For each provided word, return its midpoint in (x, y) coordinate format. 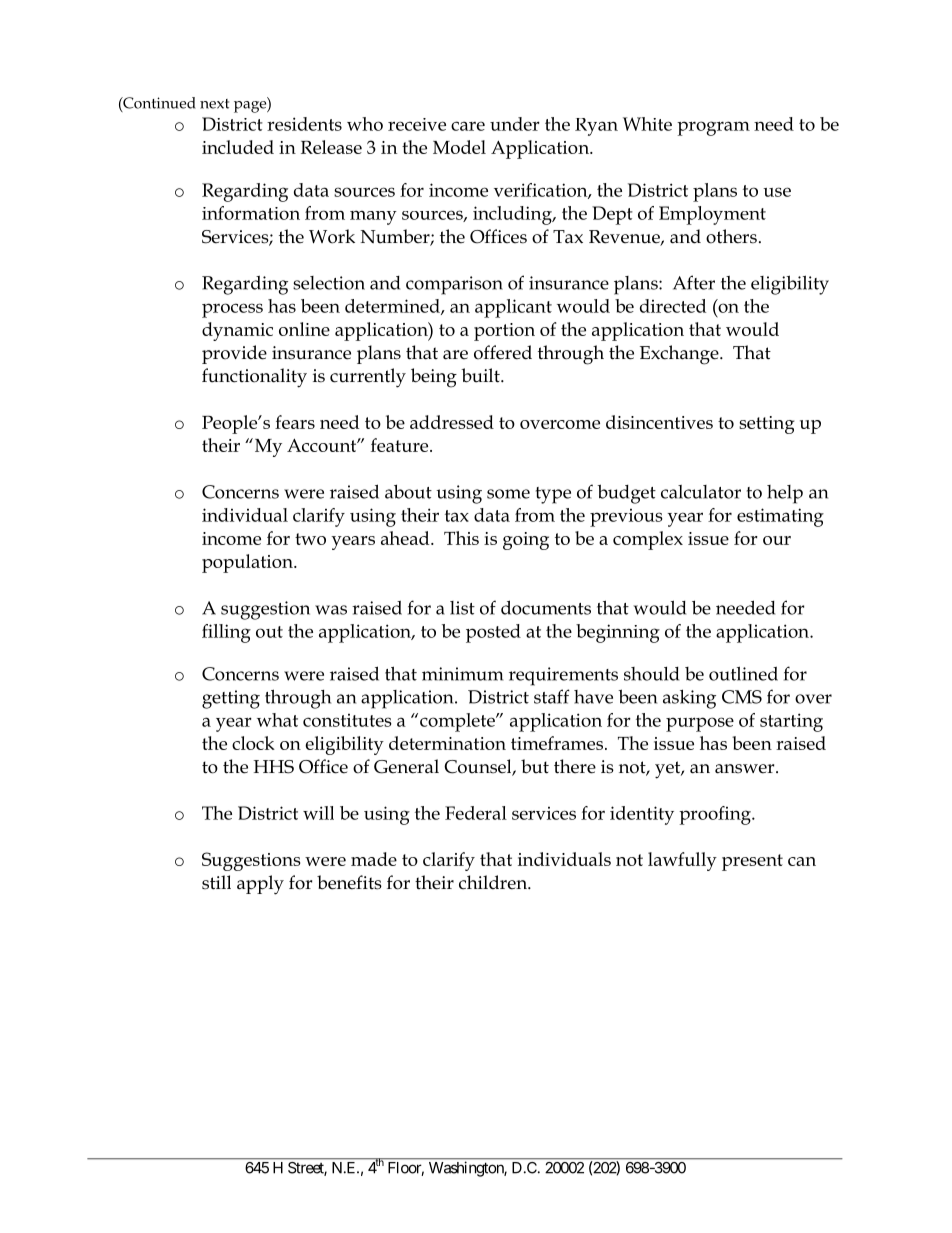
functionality (254, 378)
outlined (743, 673)
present (752, 862)
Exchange (680, 355)
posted (493, 633)
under (515, 124)
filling (226, 633)
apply (260, 885)
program (713, 128)
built (481, 375)
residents (304, 124)
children (494, 882)
